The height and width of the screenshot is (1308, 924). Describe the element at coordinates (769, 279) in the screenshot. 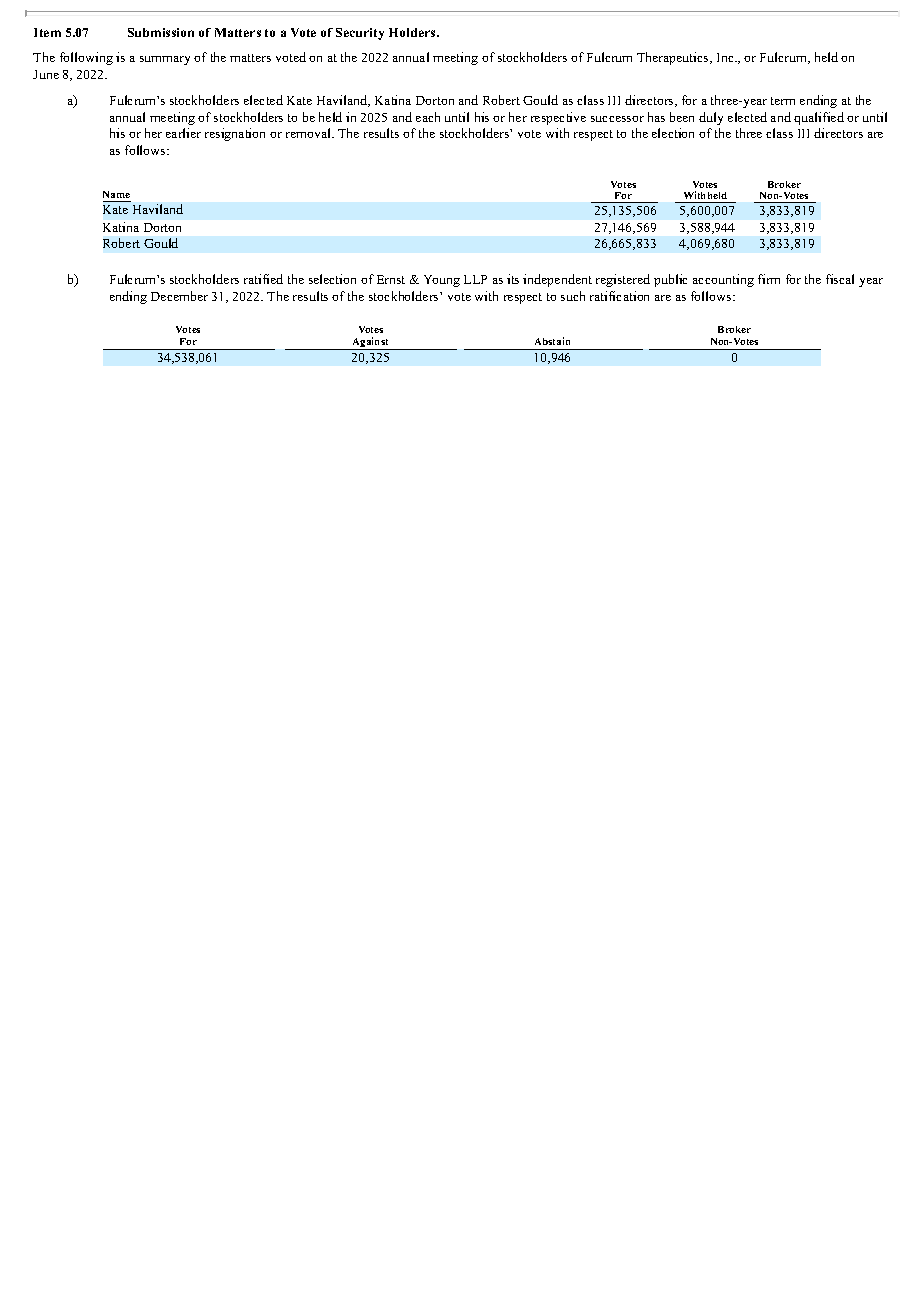

I see `firm` at that location.
